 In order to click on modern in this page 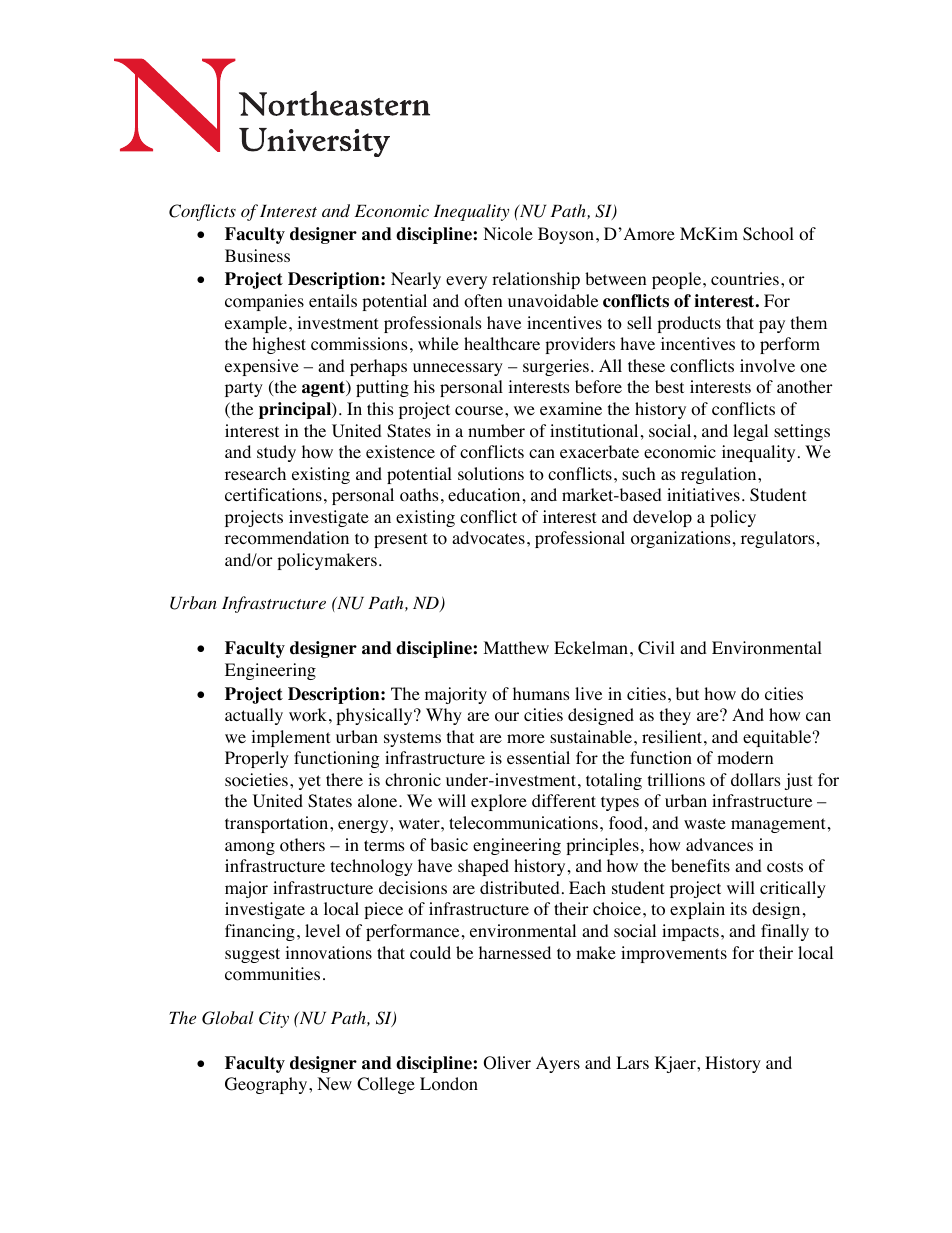, I will do `click(745, 758)`.
